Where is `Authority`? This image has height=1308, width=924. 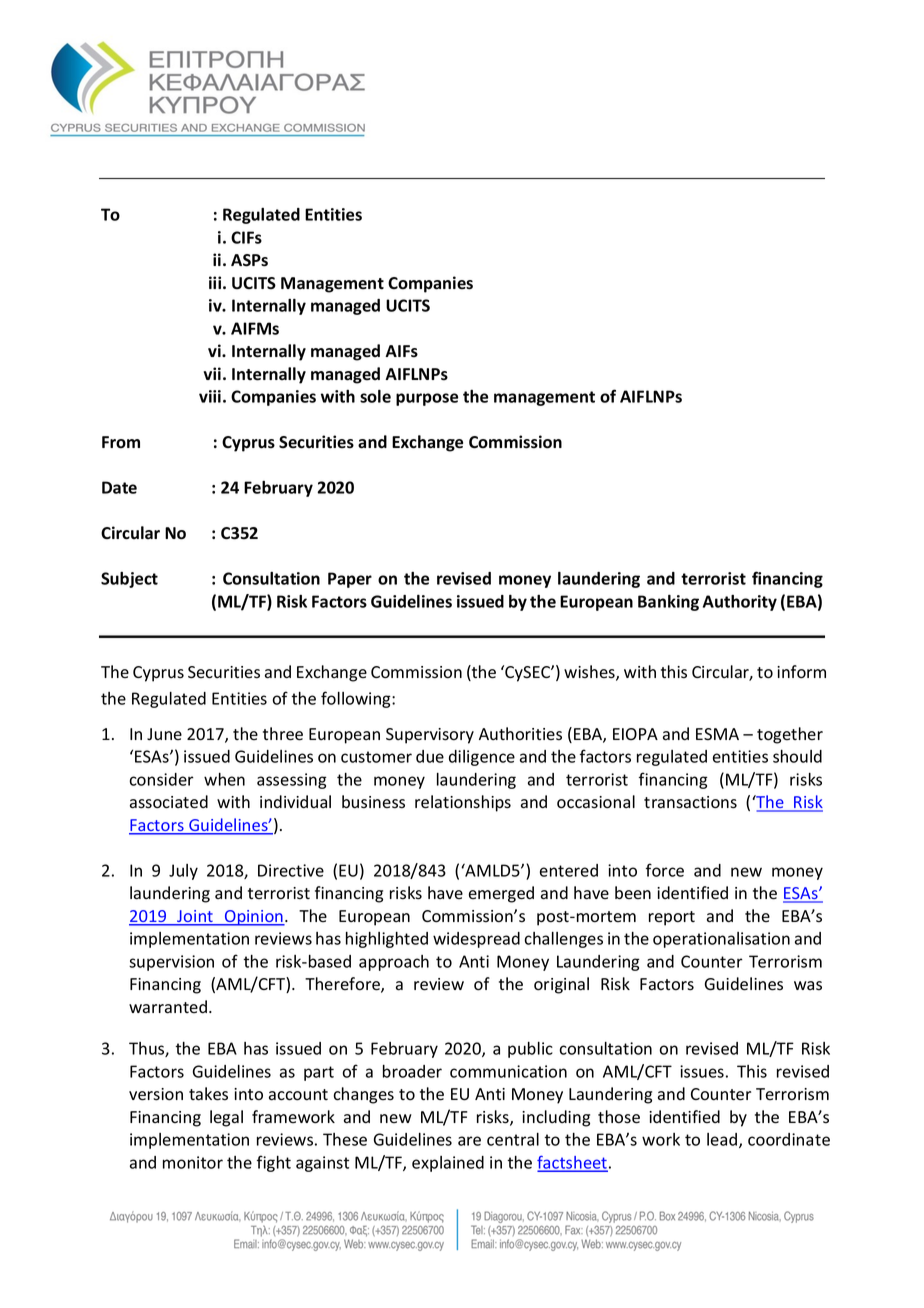 Authority is located at coordinates (740, 603).
